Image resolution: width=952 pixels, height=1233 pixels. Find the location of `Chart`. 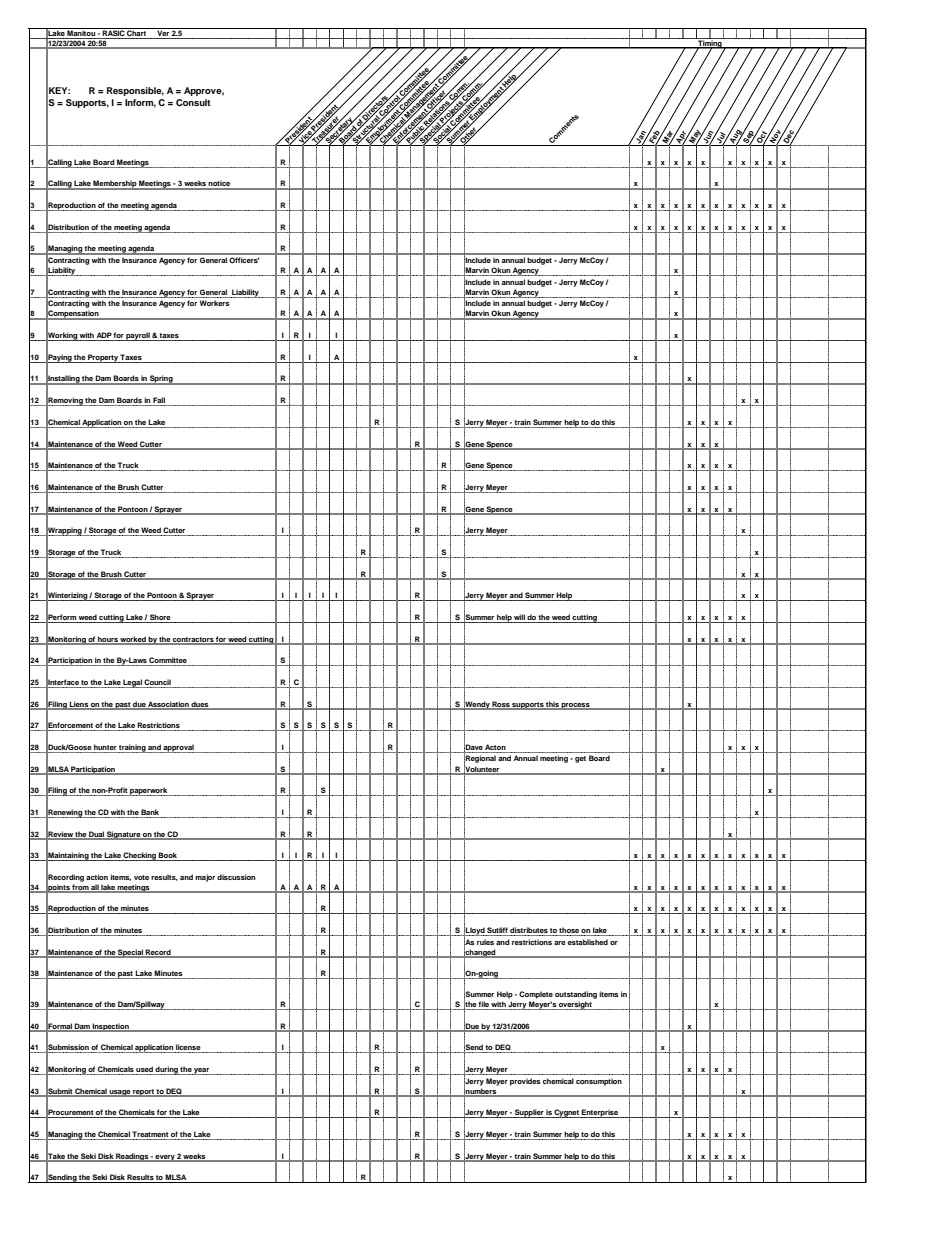

Chart is located at coordinates (136, 32).
